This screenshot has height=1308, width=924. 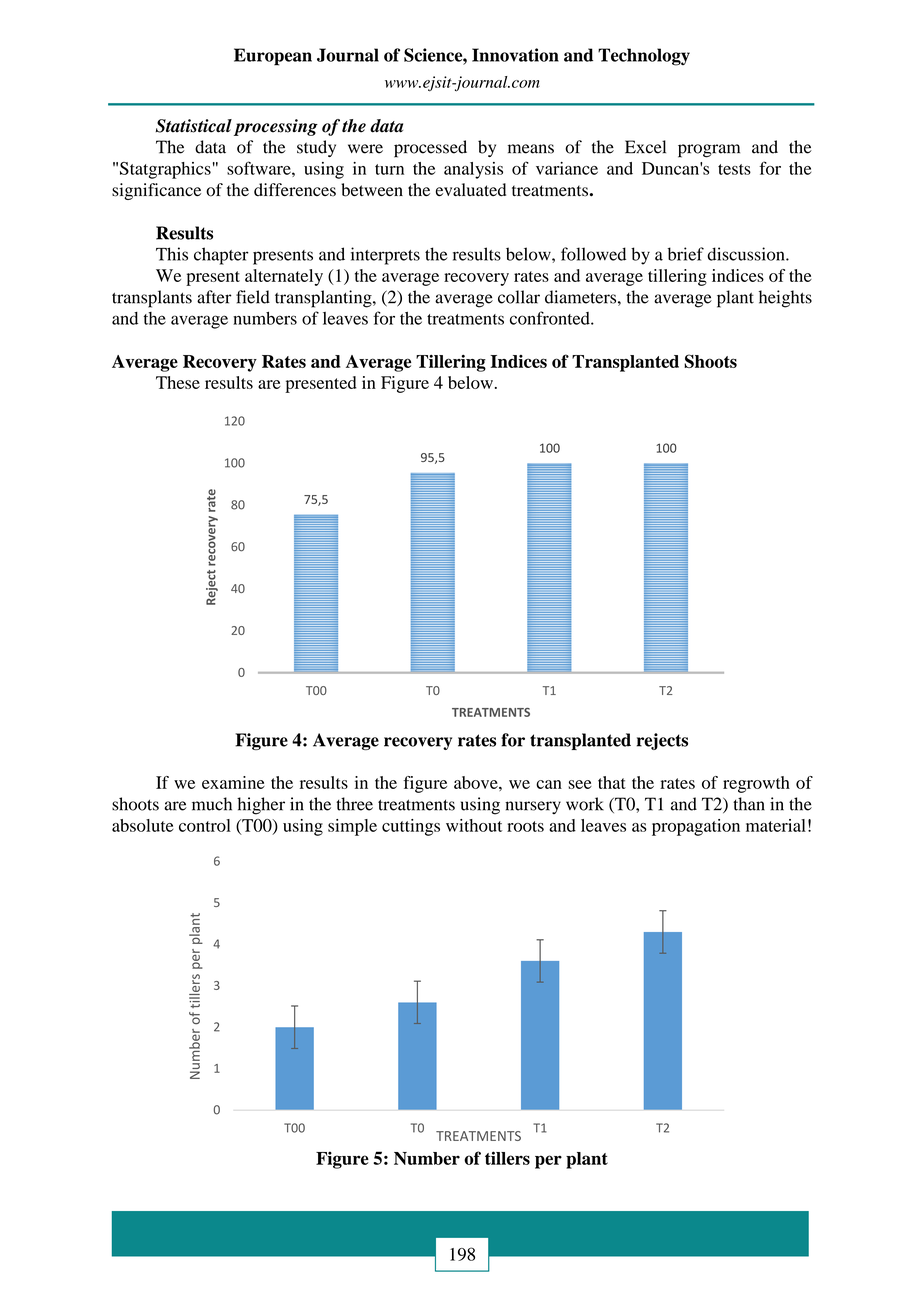 I want to click on brief, so click(x=686, y=254).
